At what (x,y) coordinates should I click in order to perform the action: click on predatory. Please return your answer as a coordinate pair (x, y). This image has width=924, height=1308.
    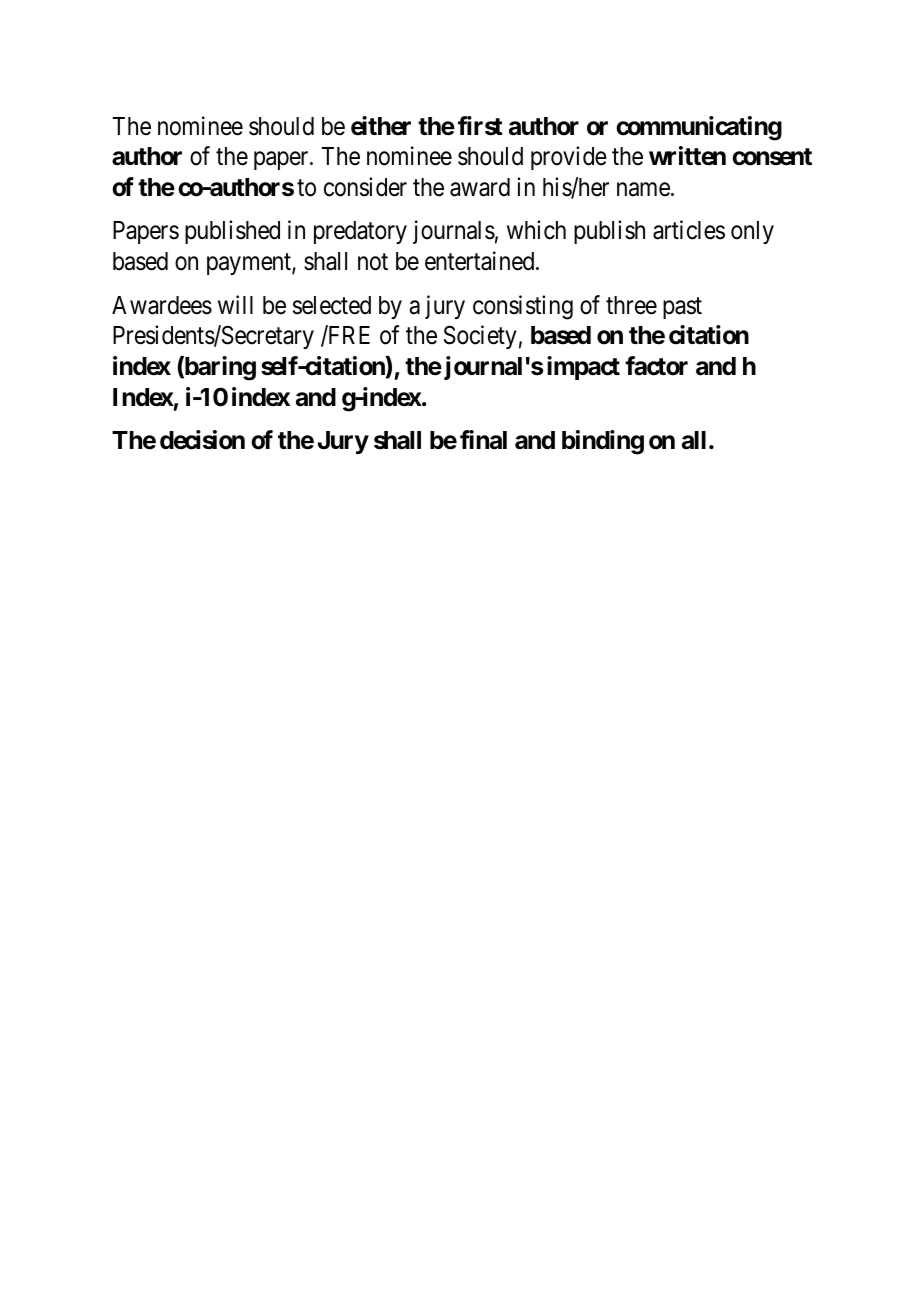
    Looking at the image, I should click on (360, 232).
